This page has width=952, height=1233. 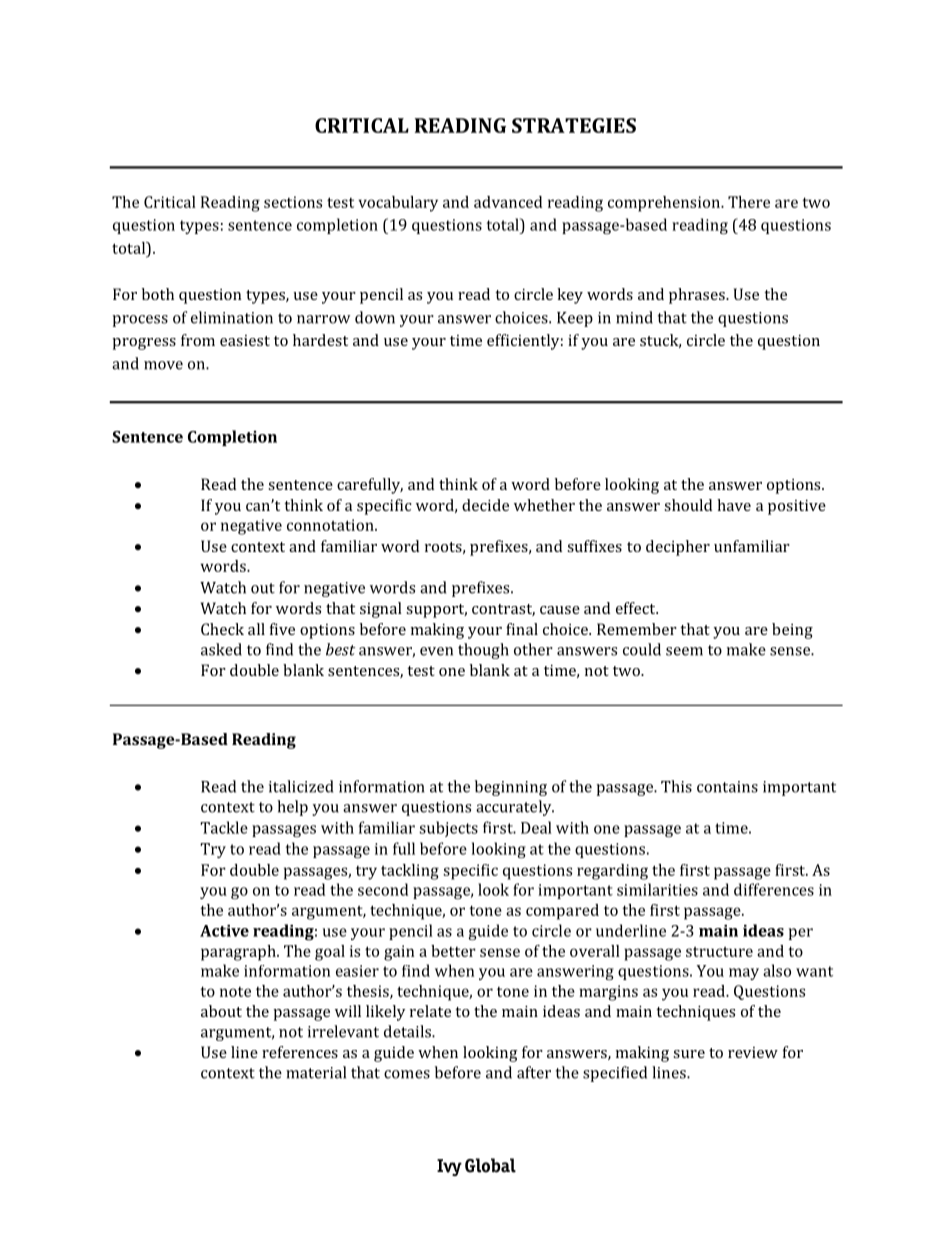 I want to click on contains, so click(x=727, y=787).
